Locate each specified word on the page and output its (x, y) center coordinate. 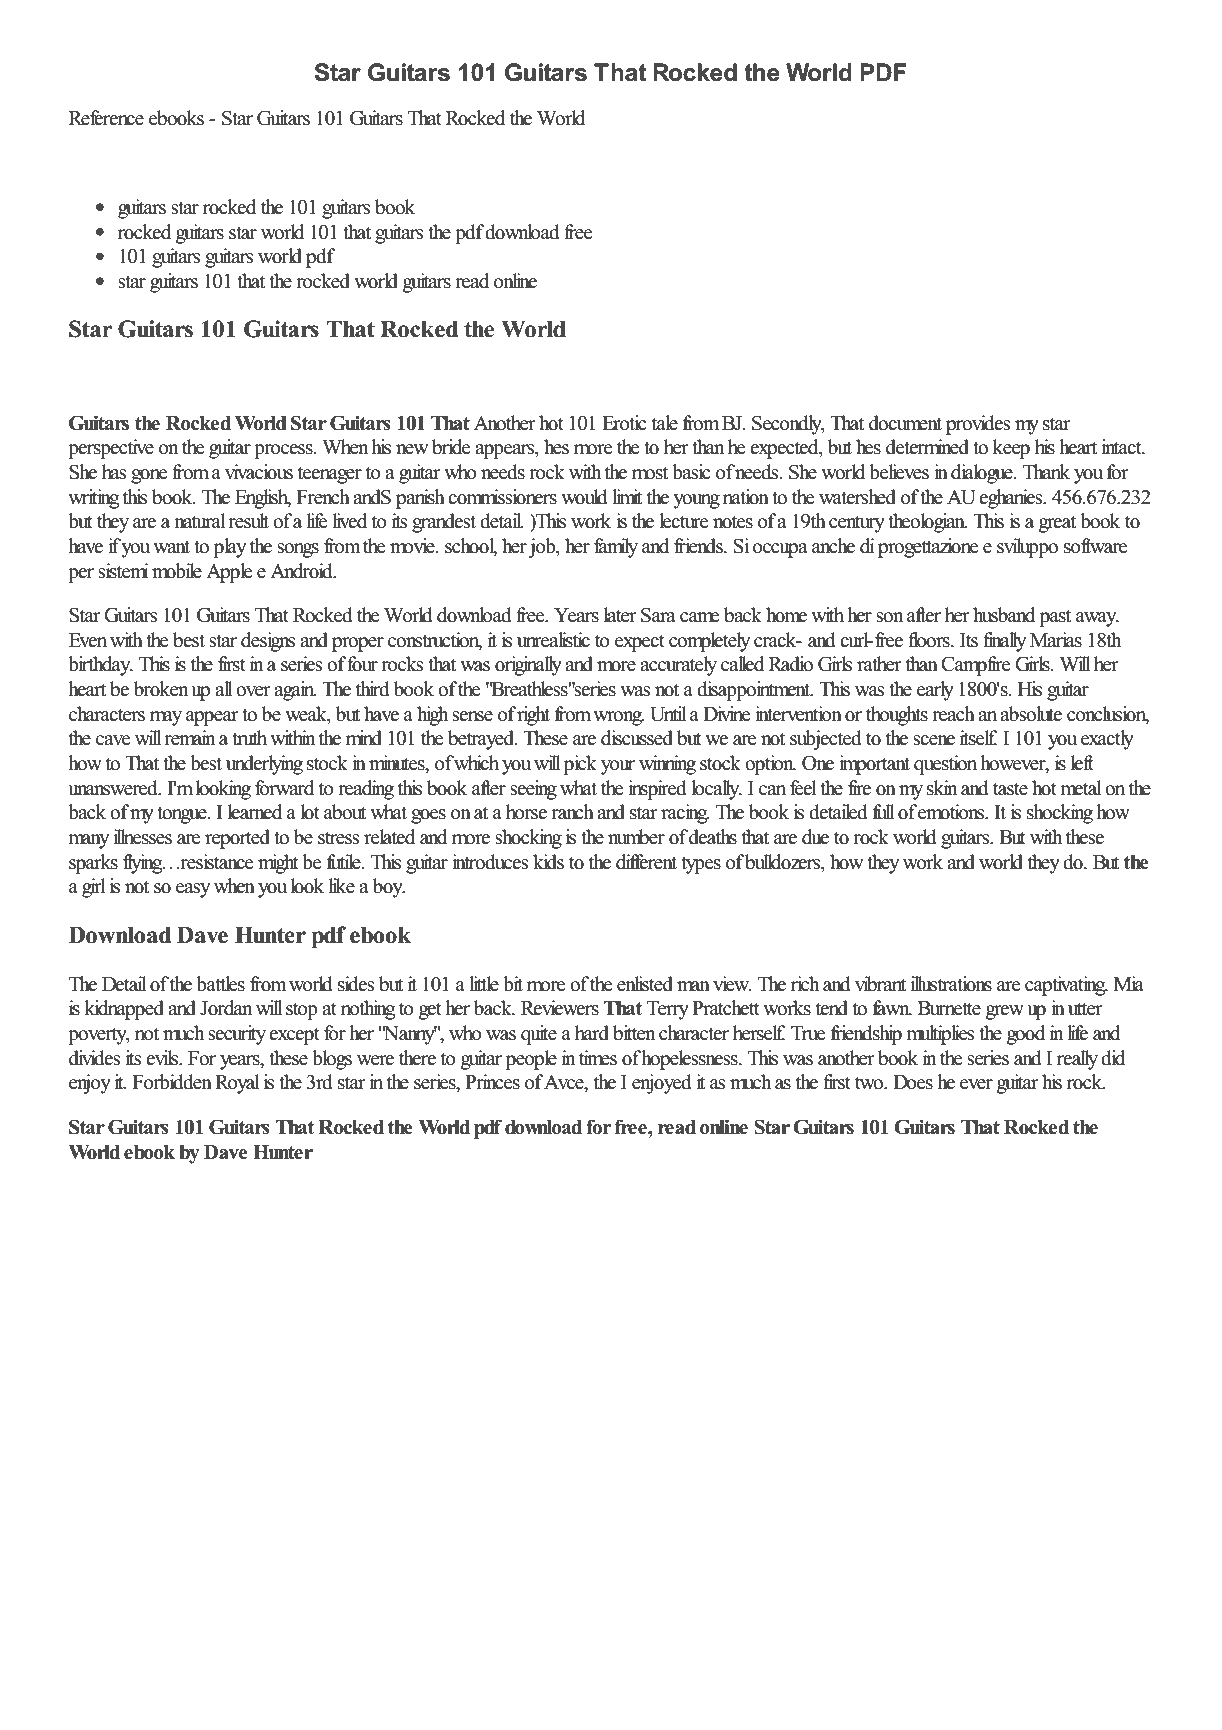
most (650, 473)
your (618, 767)
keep (1011, 449)
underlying (264, 765)
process (284, 451)
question (945, 765)
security (237, 1035)
